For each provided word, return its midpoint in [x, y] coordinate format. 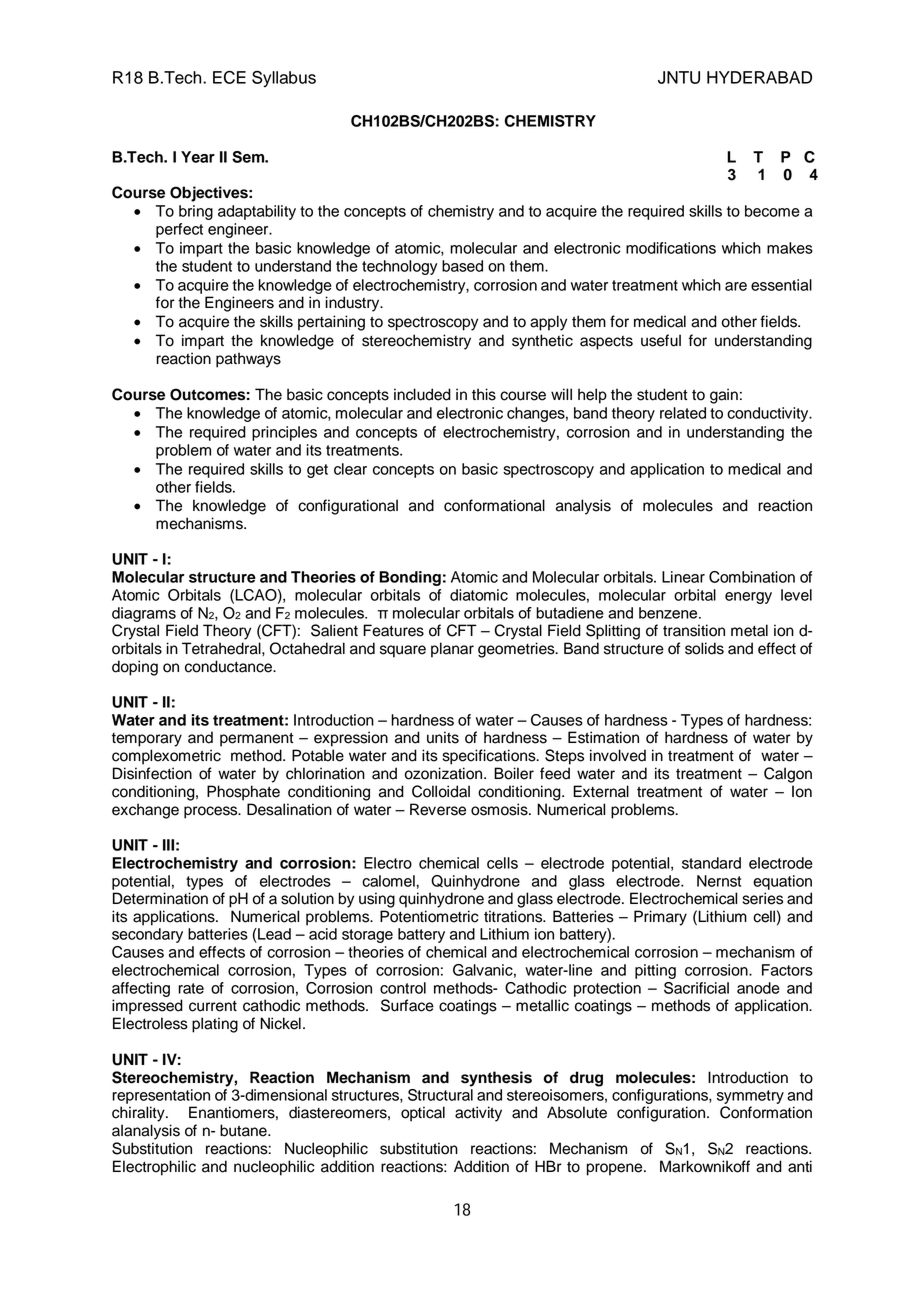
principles [284, 433]
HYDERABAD [759, 77]
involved [618, 755]
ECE [229, 77]
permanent [257, 739]
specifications [490, 757]
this [484, 394]
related [683, 413]
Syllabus [284, 79]
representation [161, 1096]
